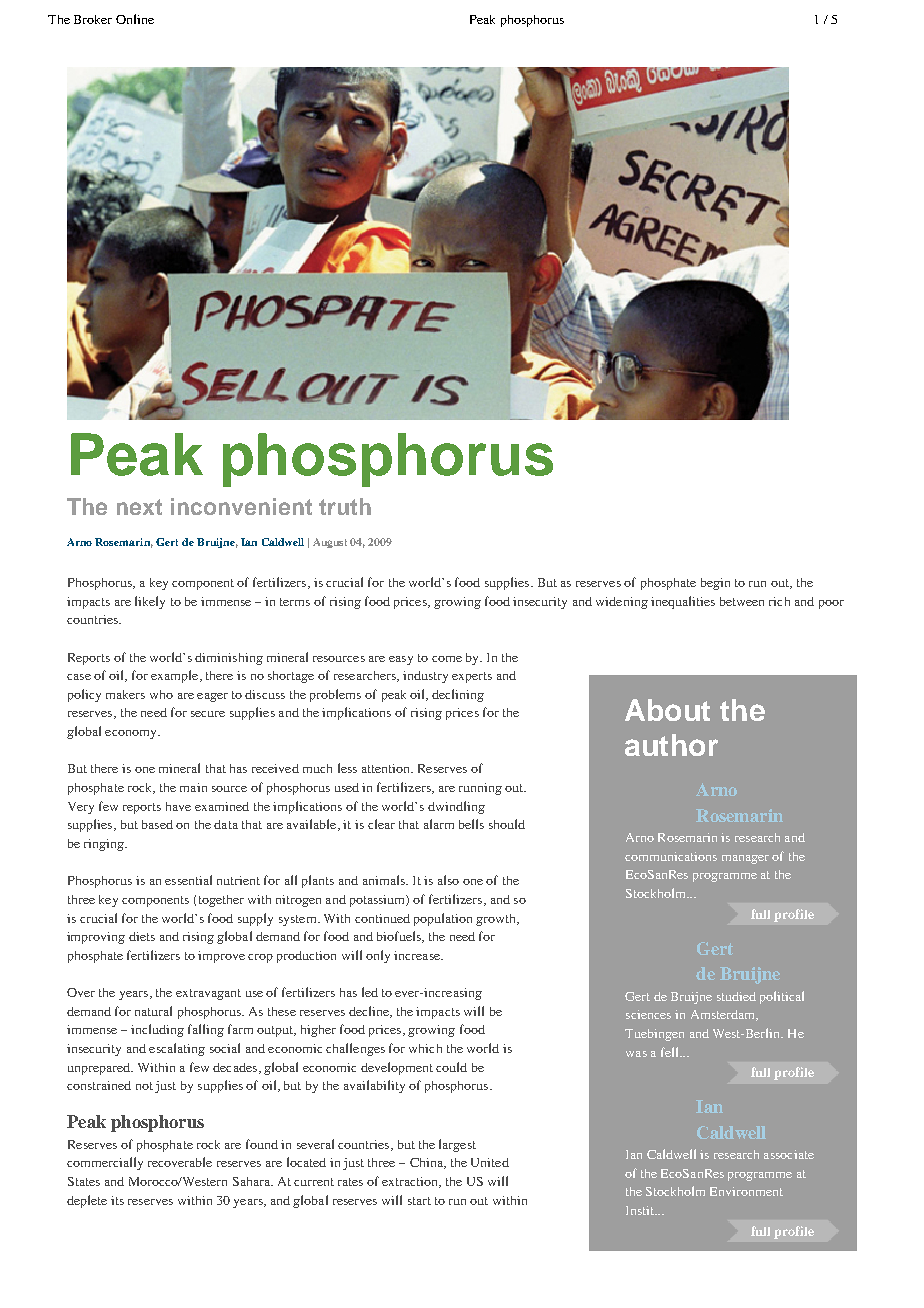 The width and height of the screenshot is (924, 1308). What do you see at coordinates (746, 1191) in the screenshot?
I see `Environment` at bounding box center [746, 1191].
